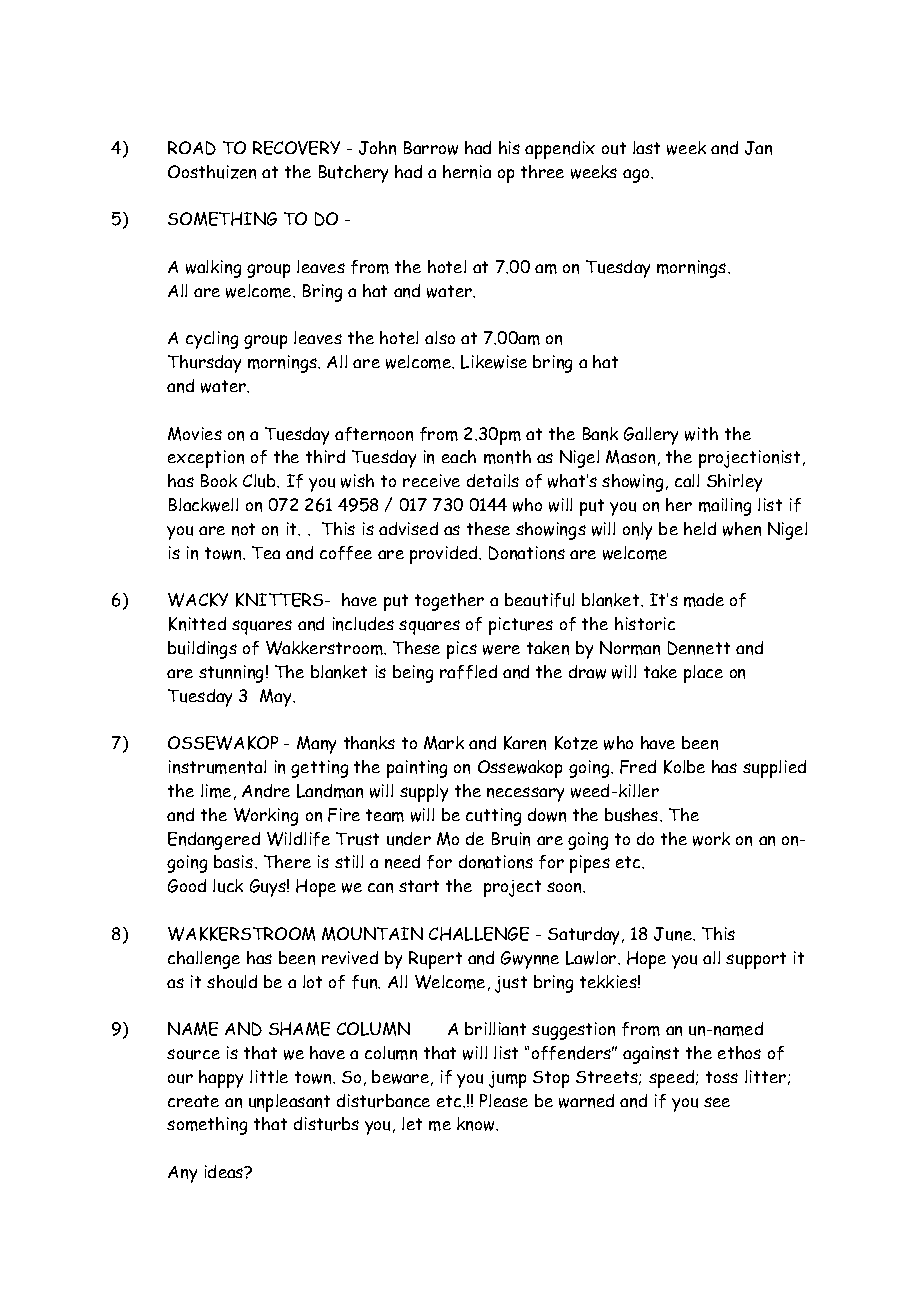  I want to click on hernia, so click(467, 172).
